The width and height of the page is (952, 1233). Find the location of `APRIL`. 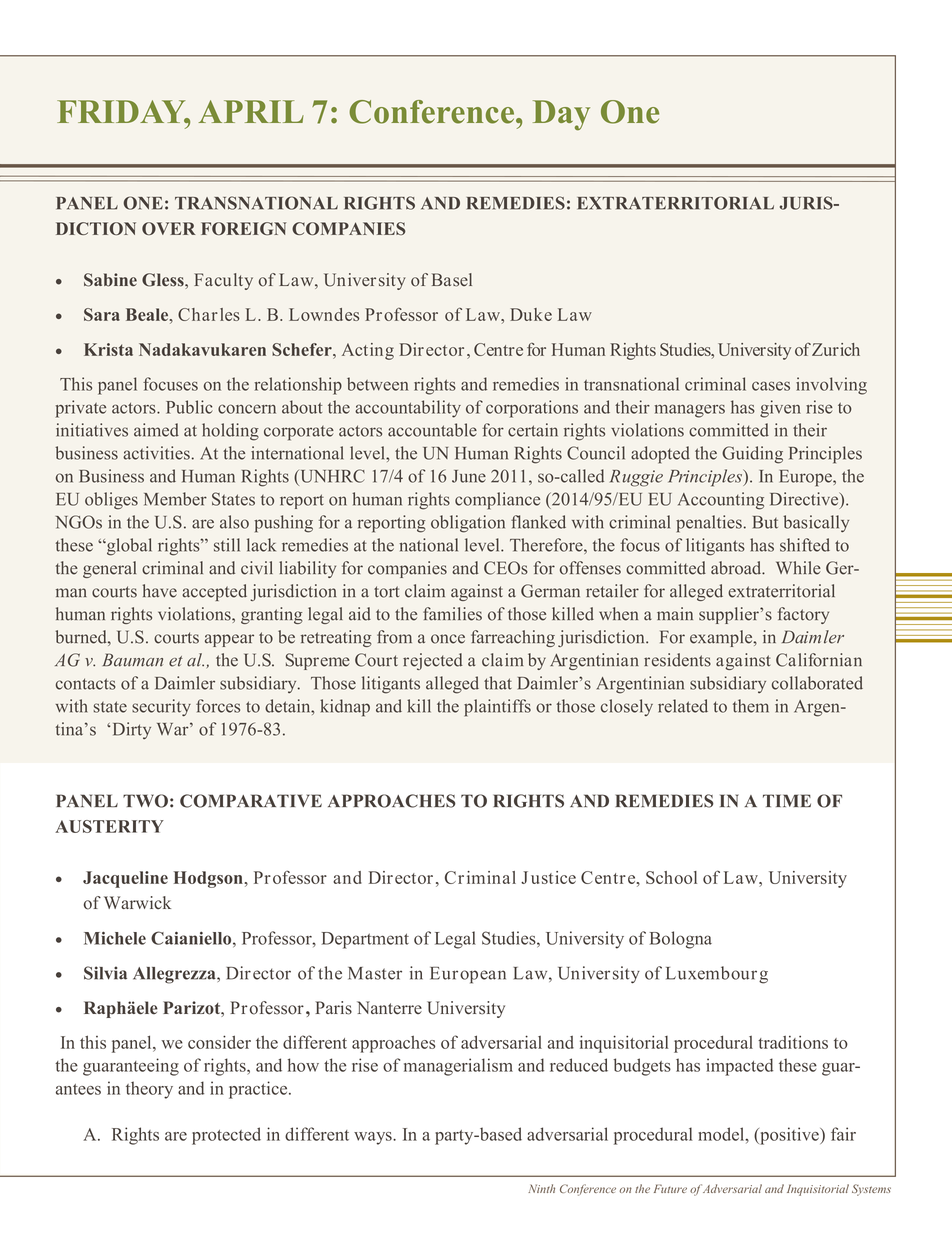

APRIL is located at coordinates (251, 111).
